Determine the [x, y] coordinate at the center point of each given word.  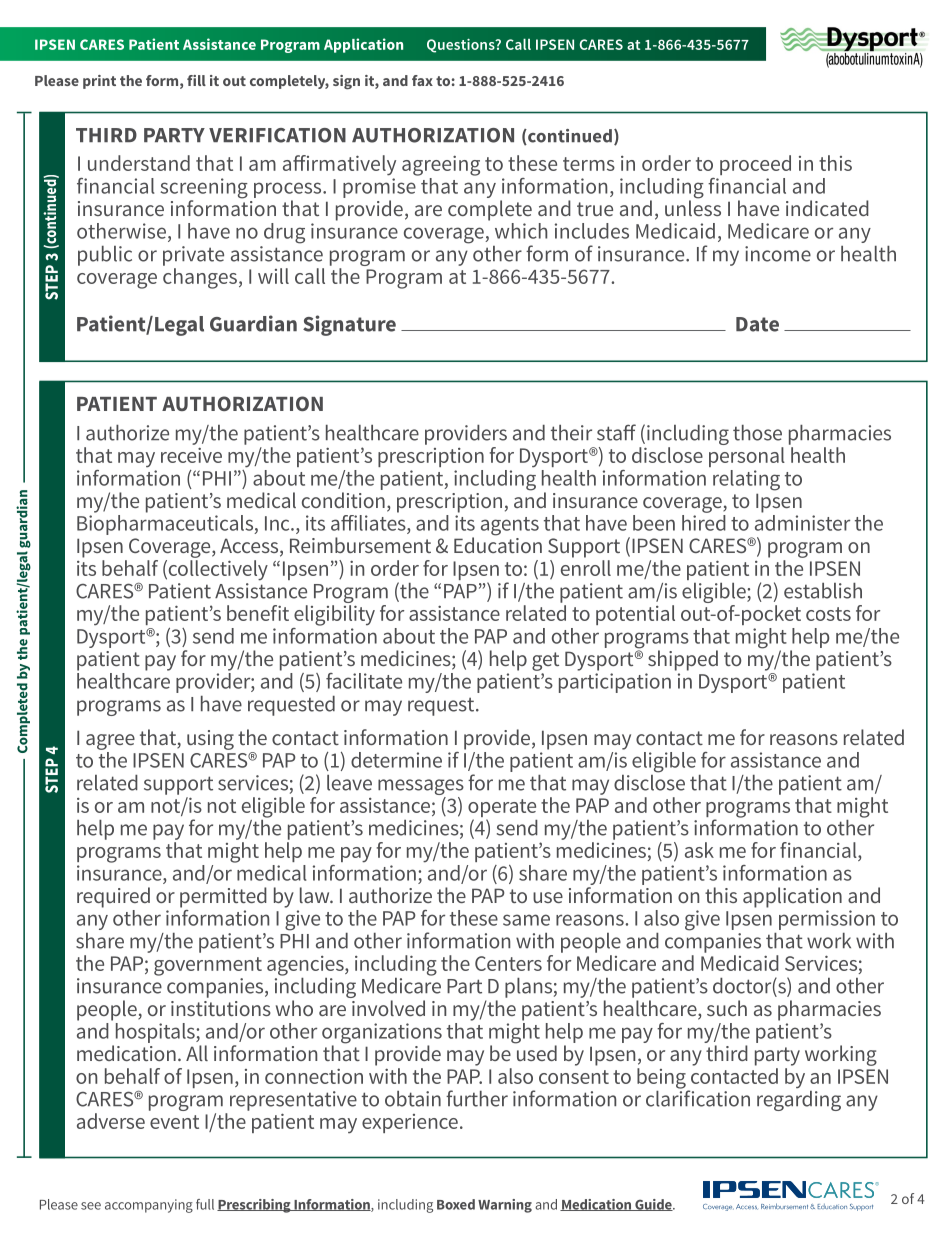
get [545, 661]
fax [422, 80]
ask [699, 850]
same [526, 920]
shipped [683, 660]
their [571, 433]
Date [757, 324]
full [205, 1204]
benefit [258, 613]
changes [200, 278]
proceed [755, 165]
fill [196, 80]
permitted [223, 897]
